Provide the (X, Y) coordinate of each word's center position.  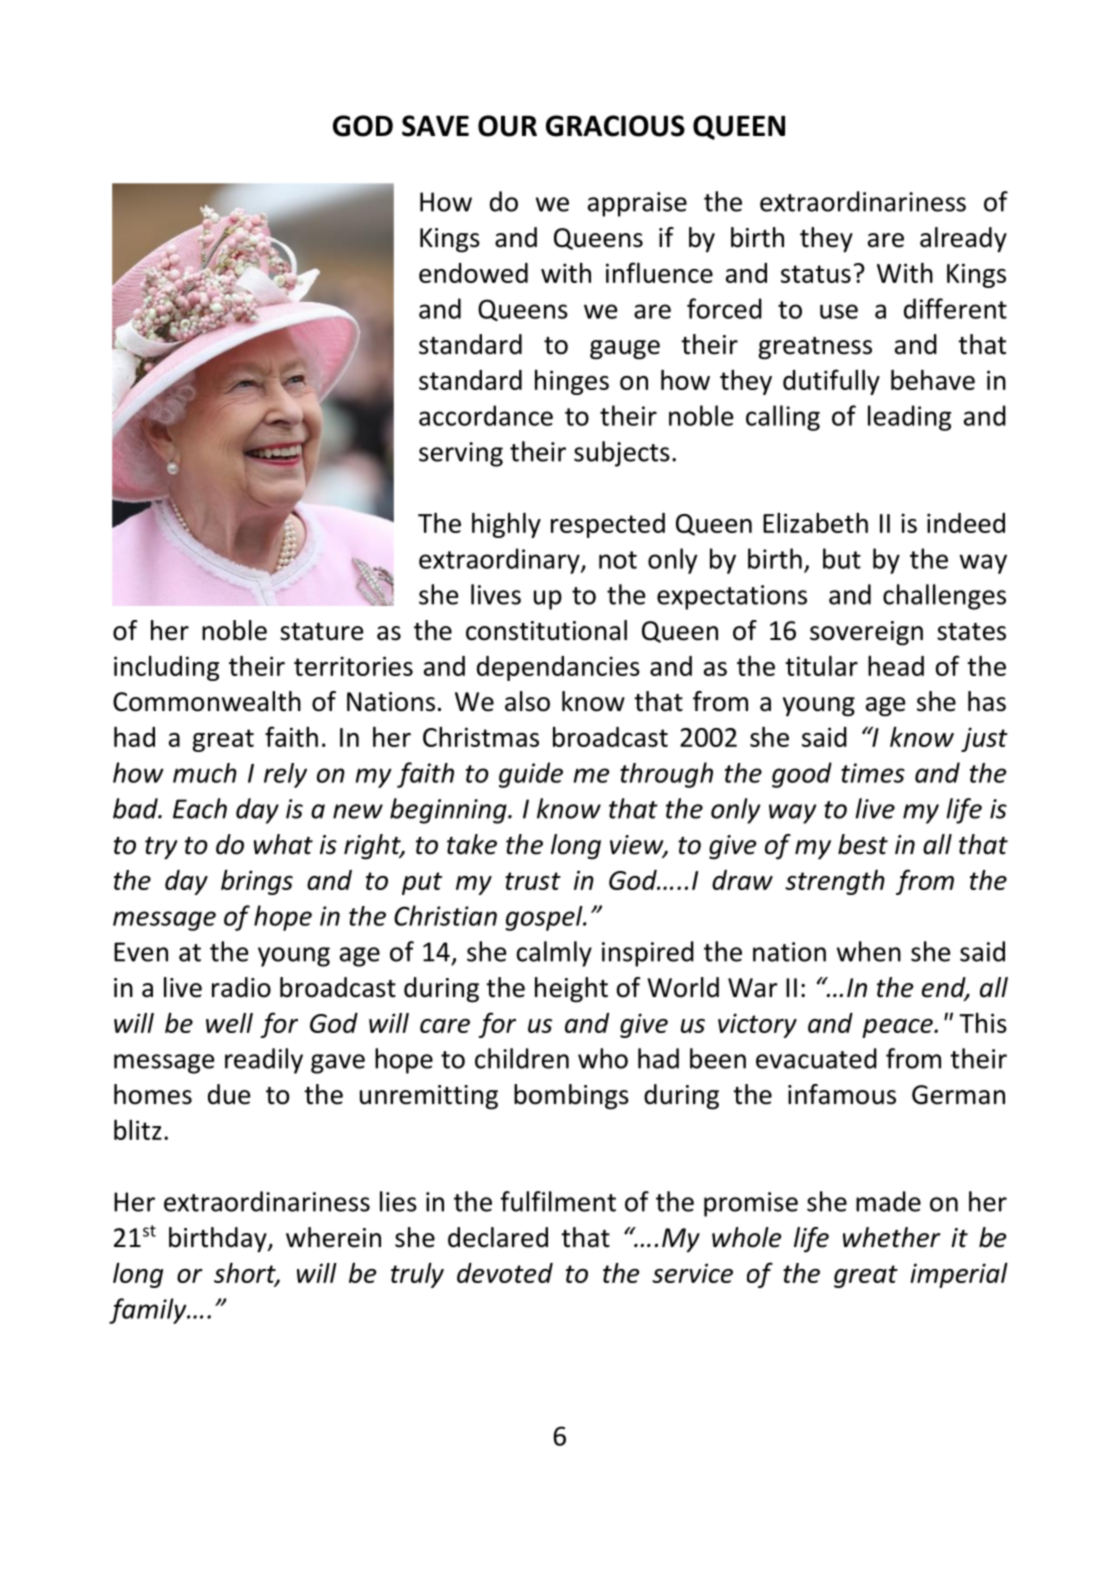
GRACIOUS (615, 126)
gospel (545, 918)
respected (608, 525)
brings (257, 882)
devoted (505, 1273)
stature (321, 632)
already (963, 240)
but (842, 558)
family (149, 1311)
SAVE (435, 126)
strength (835, 882)
